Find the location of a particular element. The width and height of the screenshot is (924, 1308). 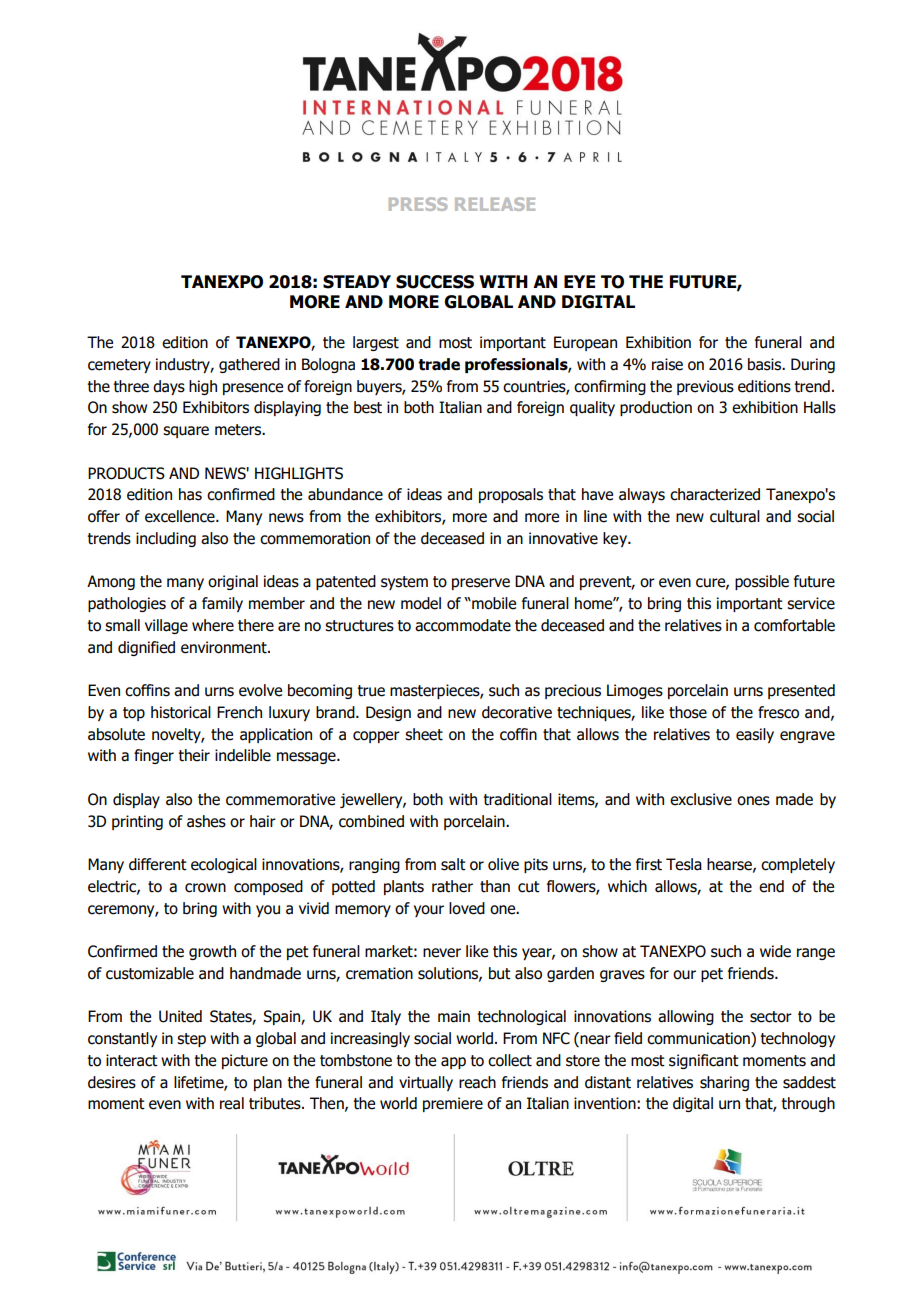

cultural is located at coordinates (735, 516).
